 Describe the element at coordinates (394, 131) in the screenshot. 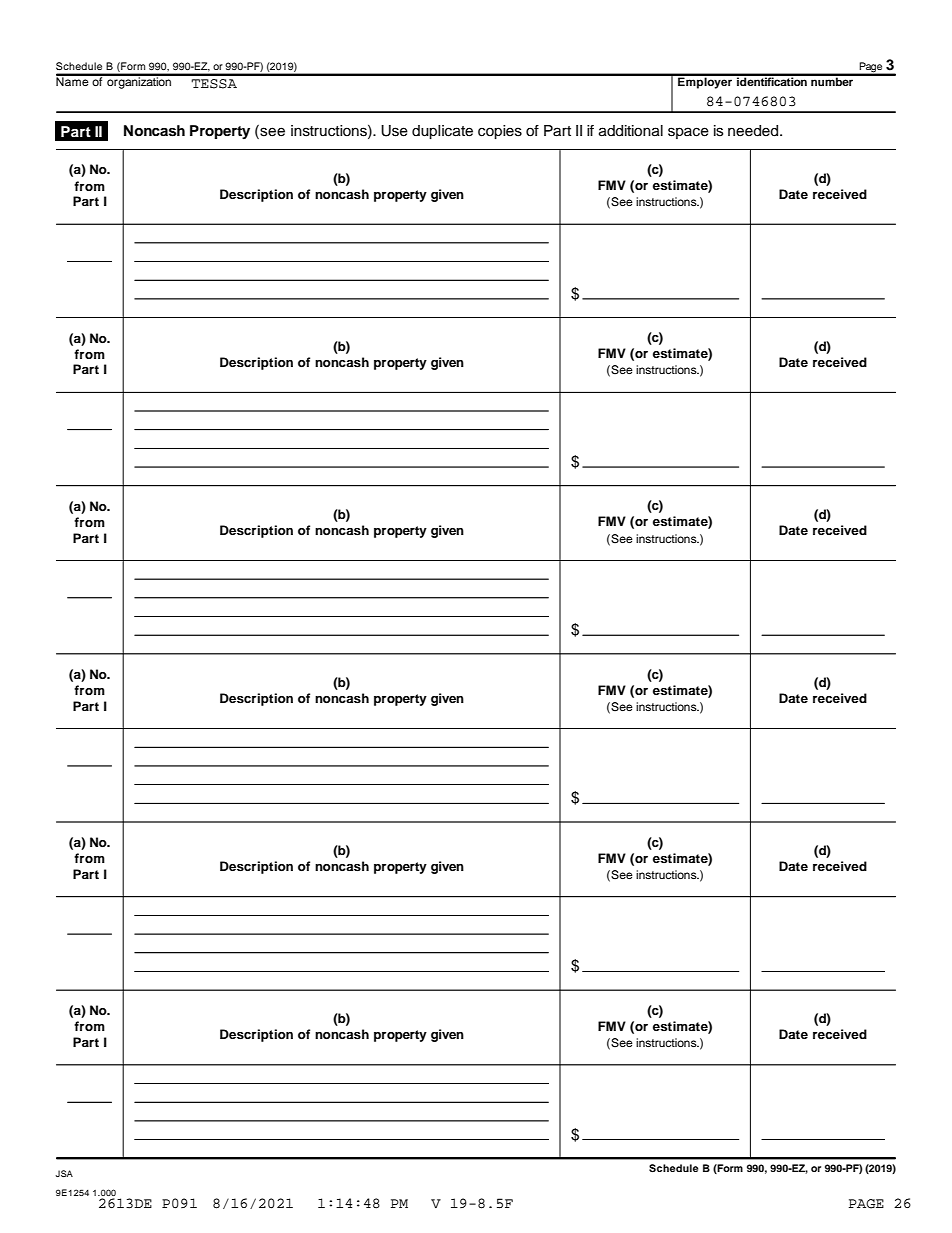

I see `Use` at that location.
